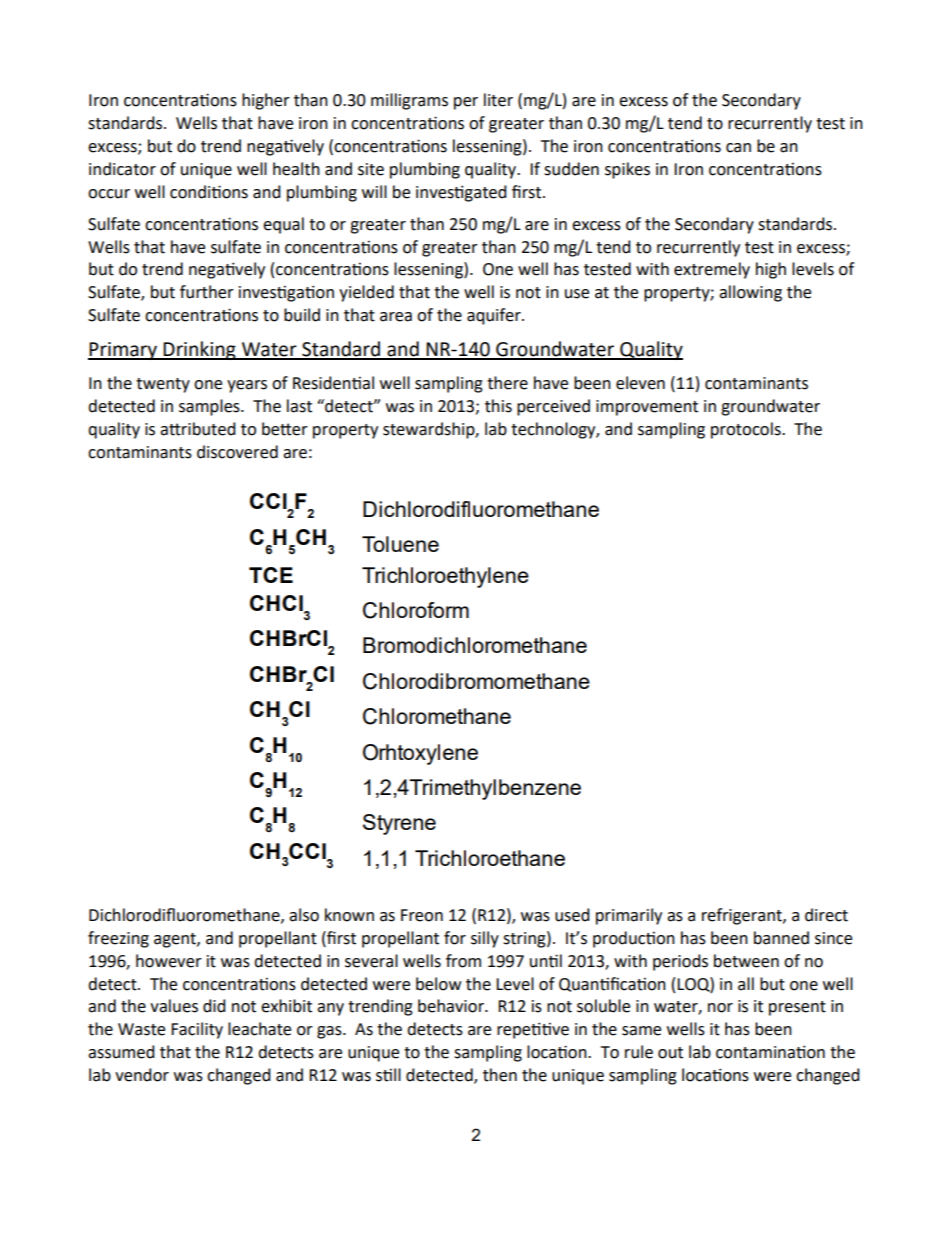 The height and width of the screenshot is (1233, 952). What do you see at coordinates (399, 824) in the screenshot?
I see `Styrene` at bounding box center [399, 824].
